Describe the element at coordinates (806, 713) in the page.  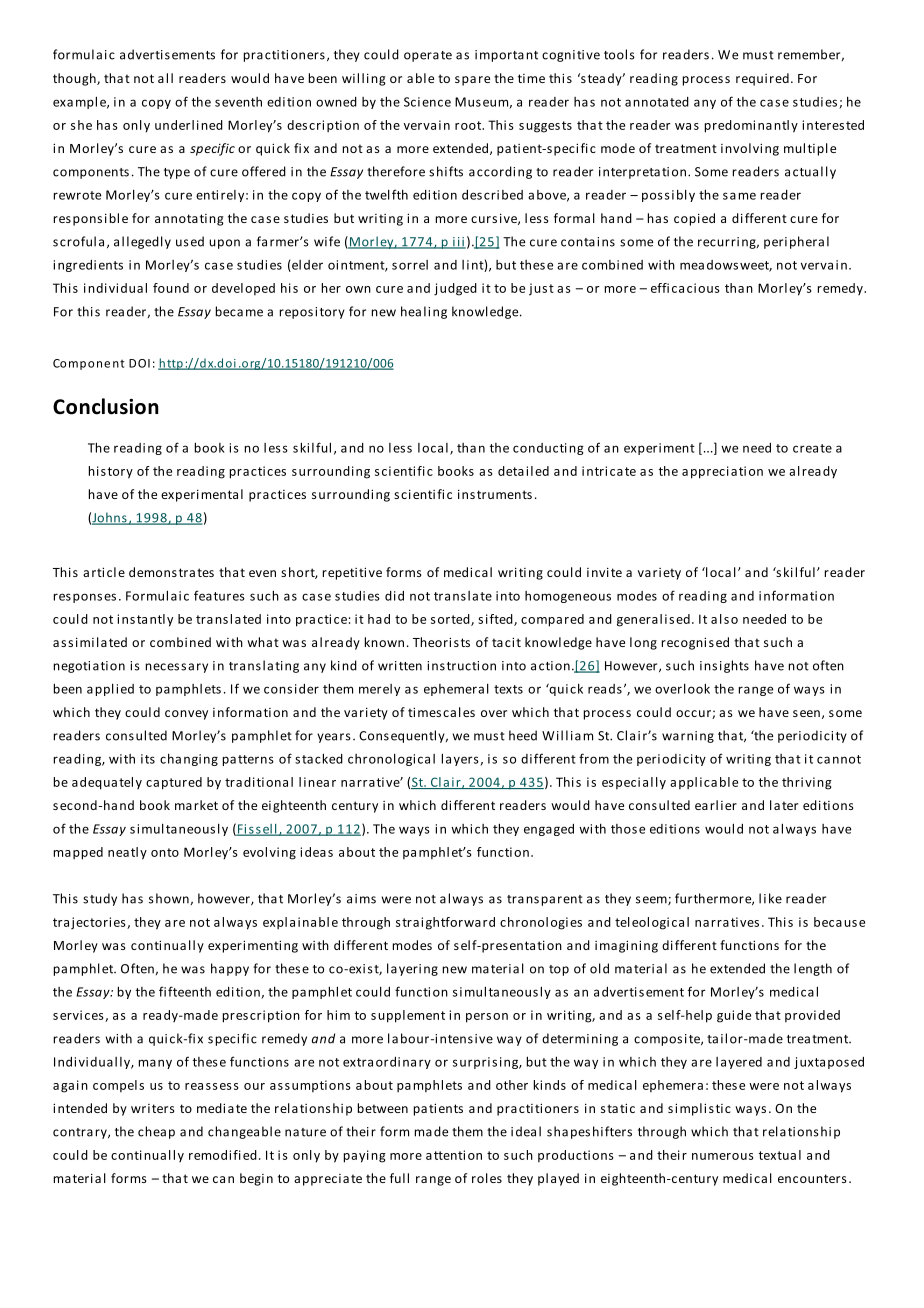
I see `seen` at that location.
